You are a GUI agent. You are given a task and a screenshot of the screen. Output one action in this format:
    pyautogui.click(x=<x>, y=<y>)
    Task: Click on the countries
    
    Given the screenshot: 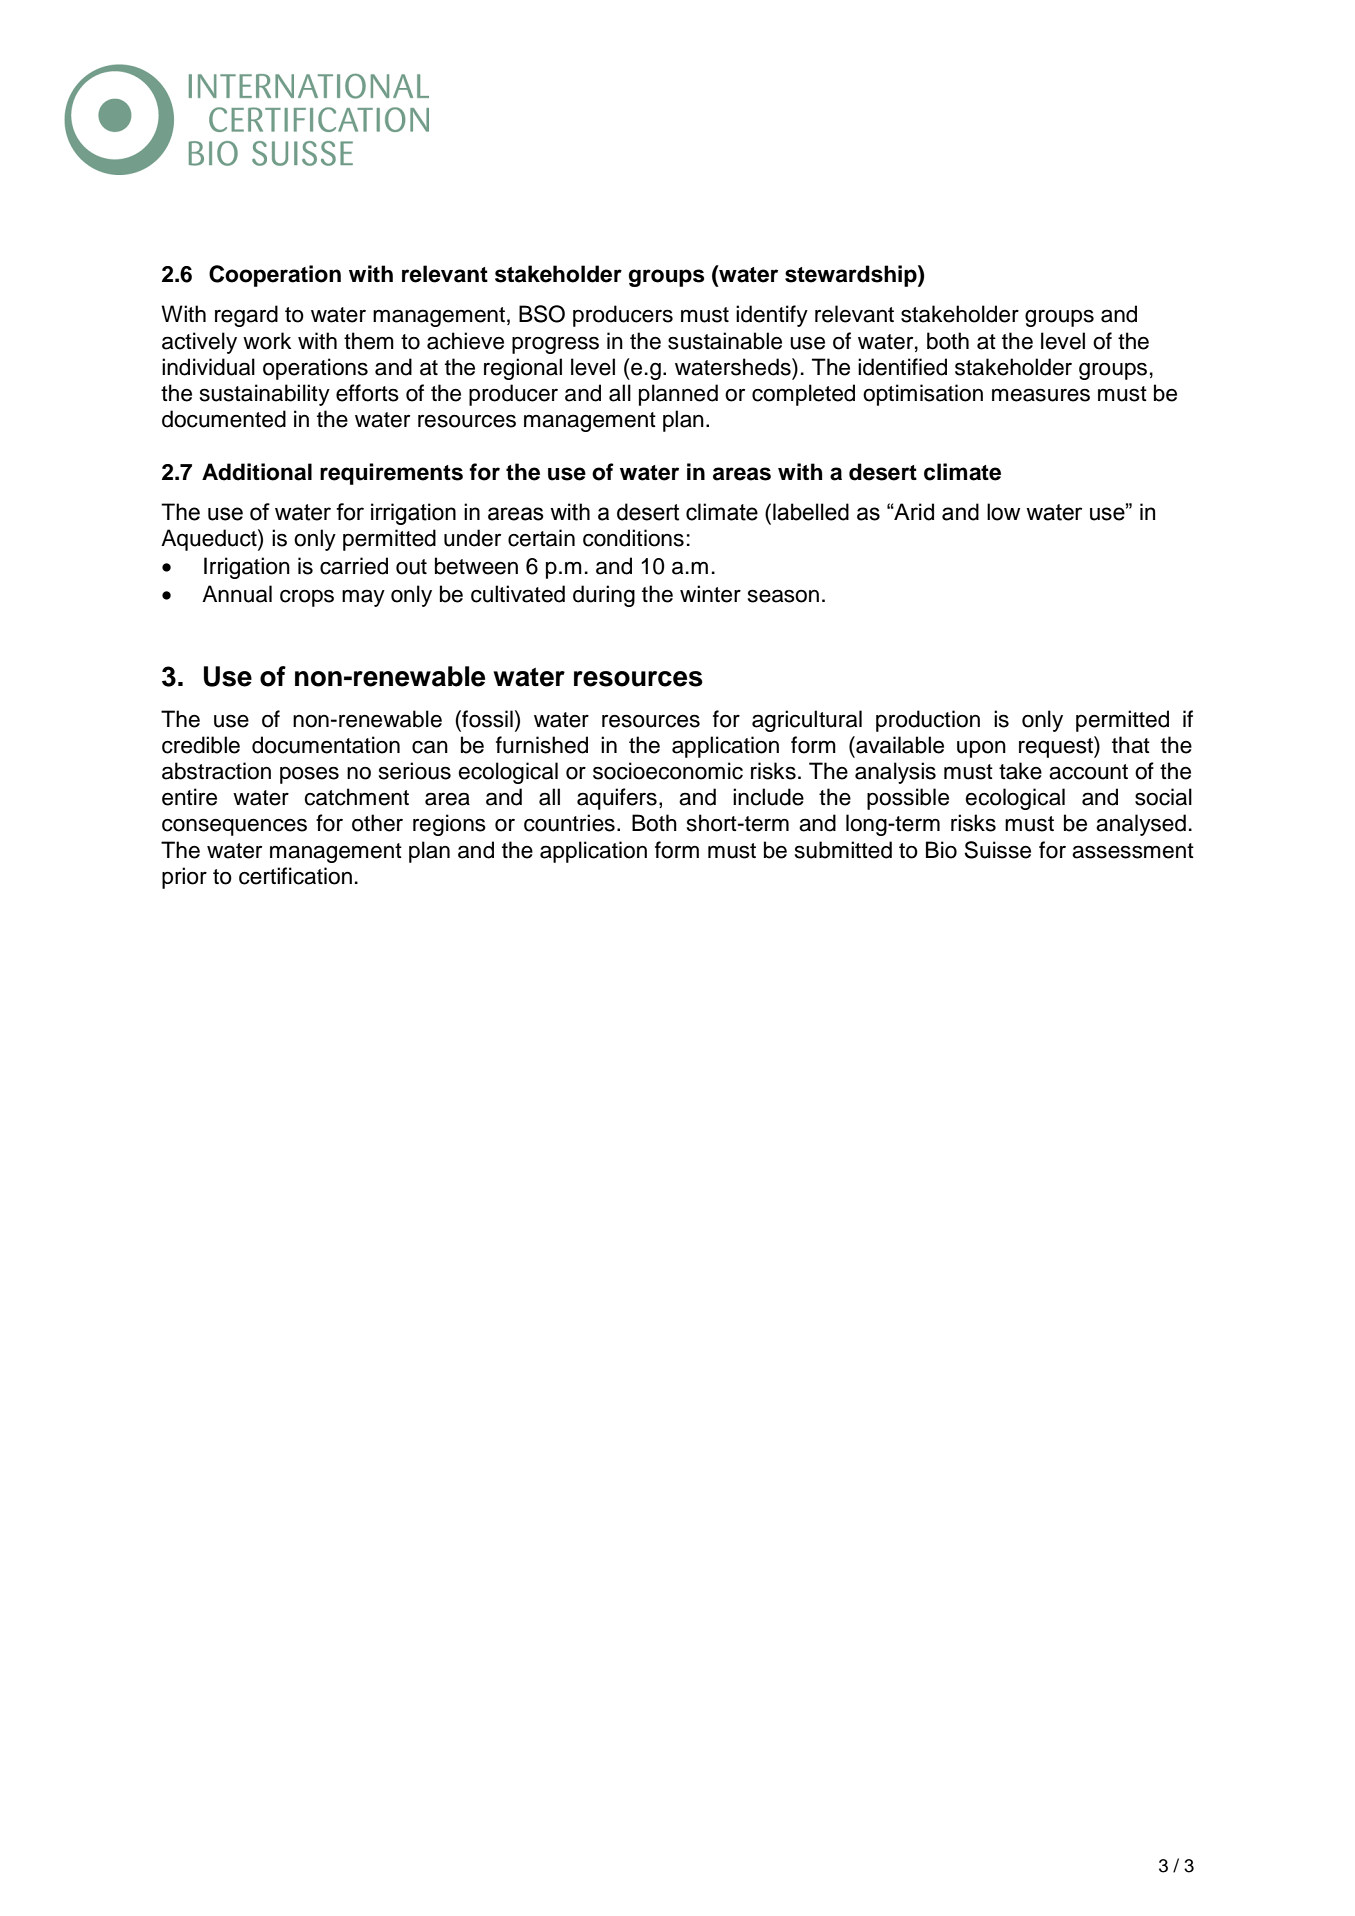 What is the action you would take?
    pyautogui.click(x=569, y=823)
